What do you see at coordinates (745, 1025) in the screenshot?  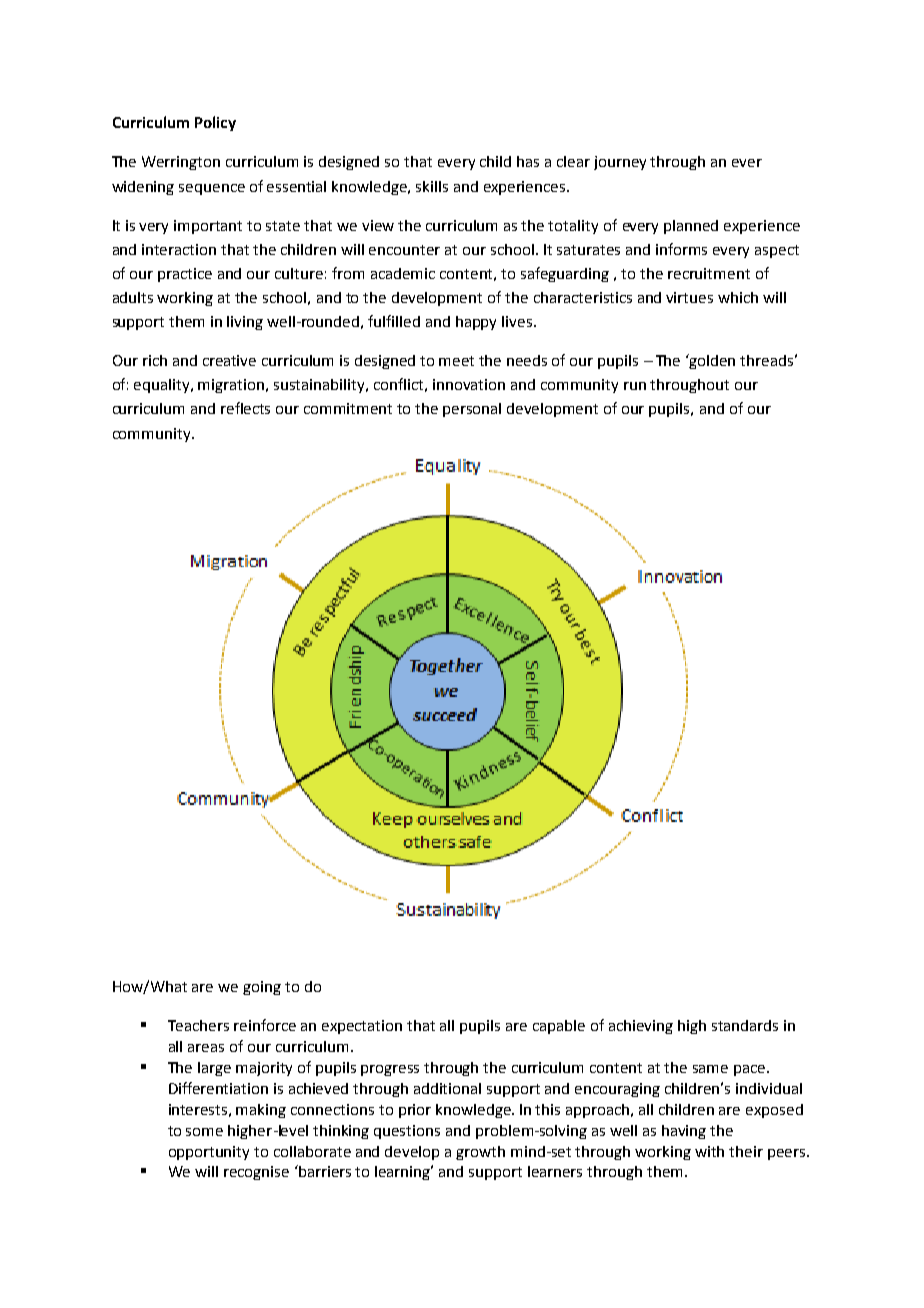 I see `standards` at bounding box center [745, 1025].
